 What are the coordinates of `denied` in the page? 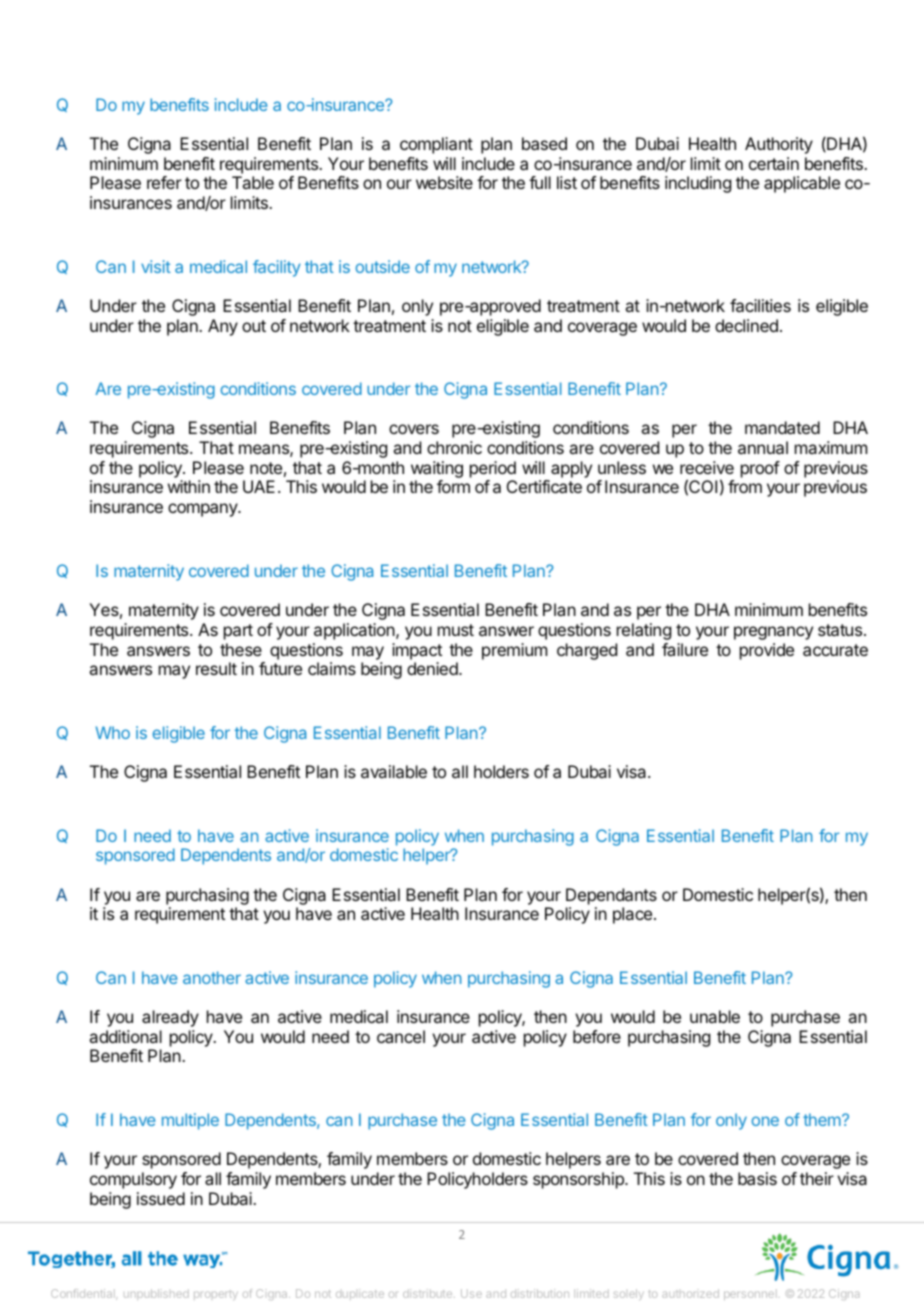 It's located at (433, 668).
